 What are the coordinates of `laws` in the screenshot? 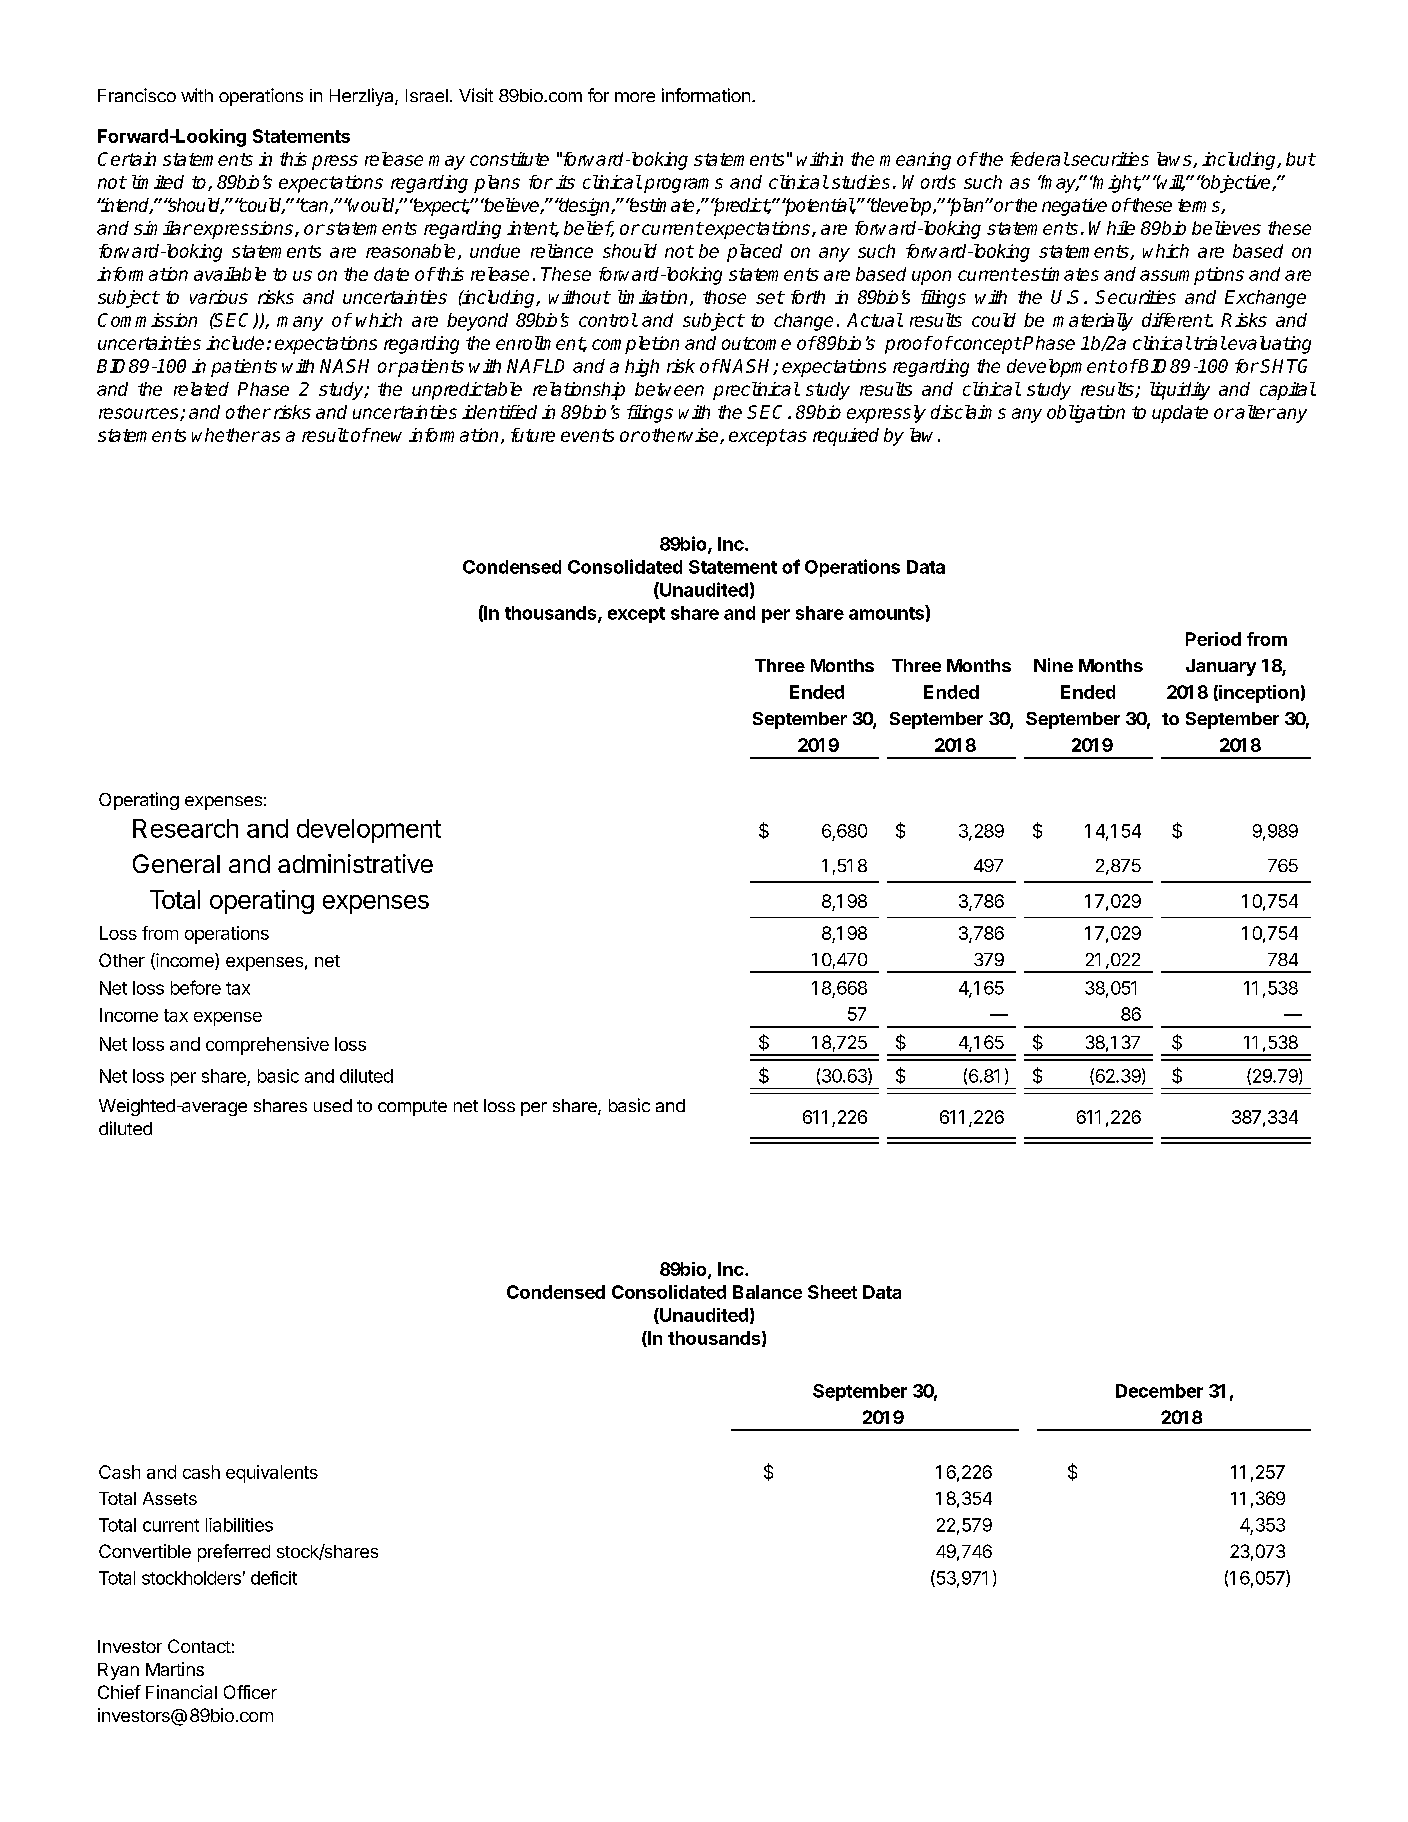 It's located at (1175, 160).
